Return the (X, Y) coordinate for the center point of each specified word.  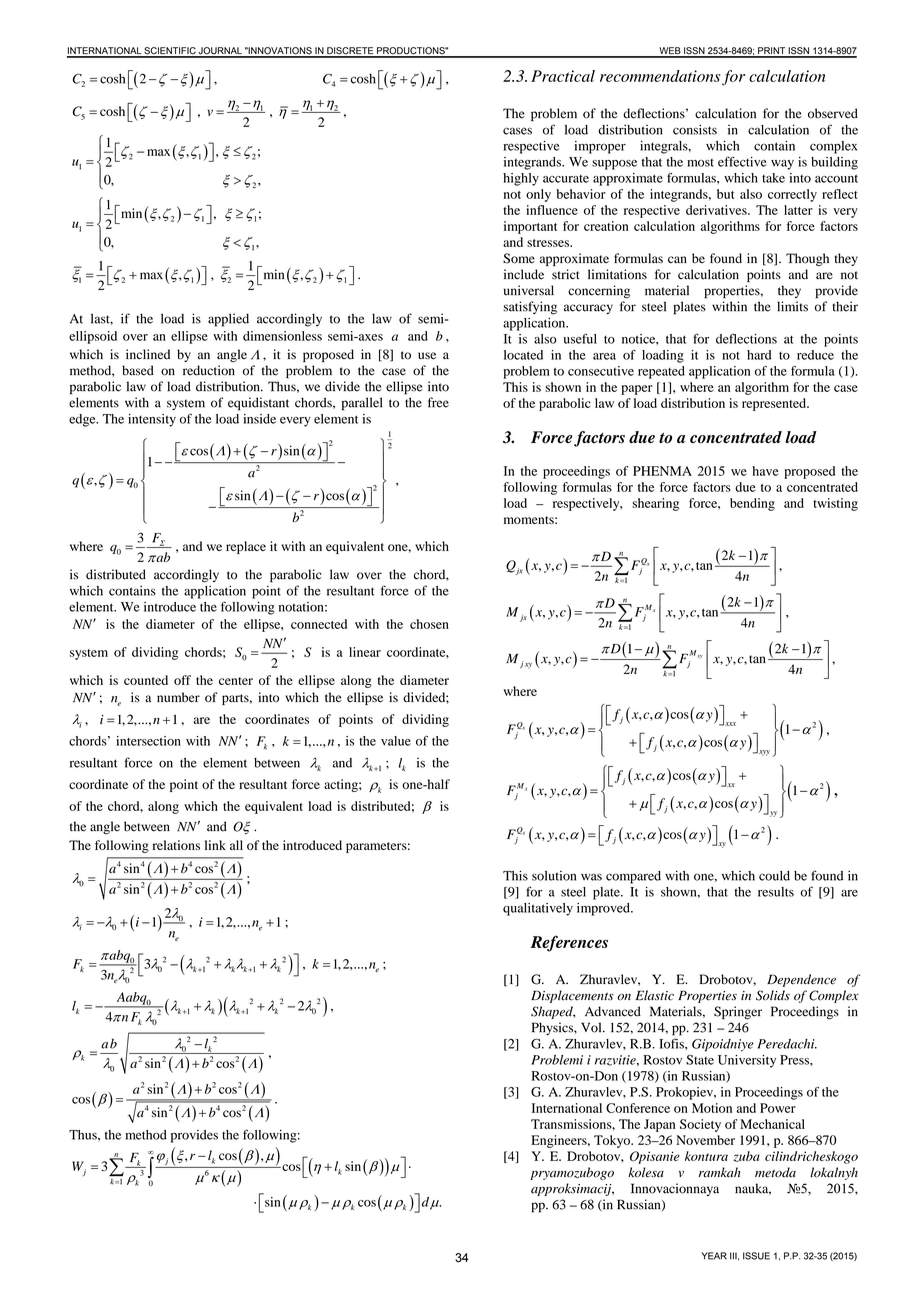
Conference (638, 1108)
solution (554, 876)
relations (176, 845)
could (774, 876)
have (765, 471)
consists (695, 129)
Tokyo (613, 1141)
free (438, 402)
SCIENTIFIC (170, 52)
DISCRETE (350, 52)
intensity (152, 420)
